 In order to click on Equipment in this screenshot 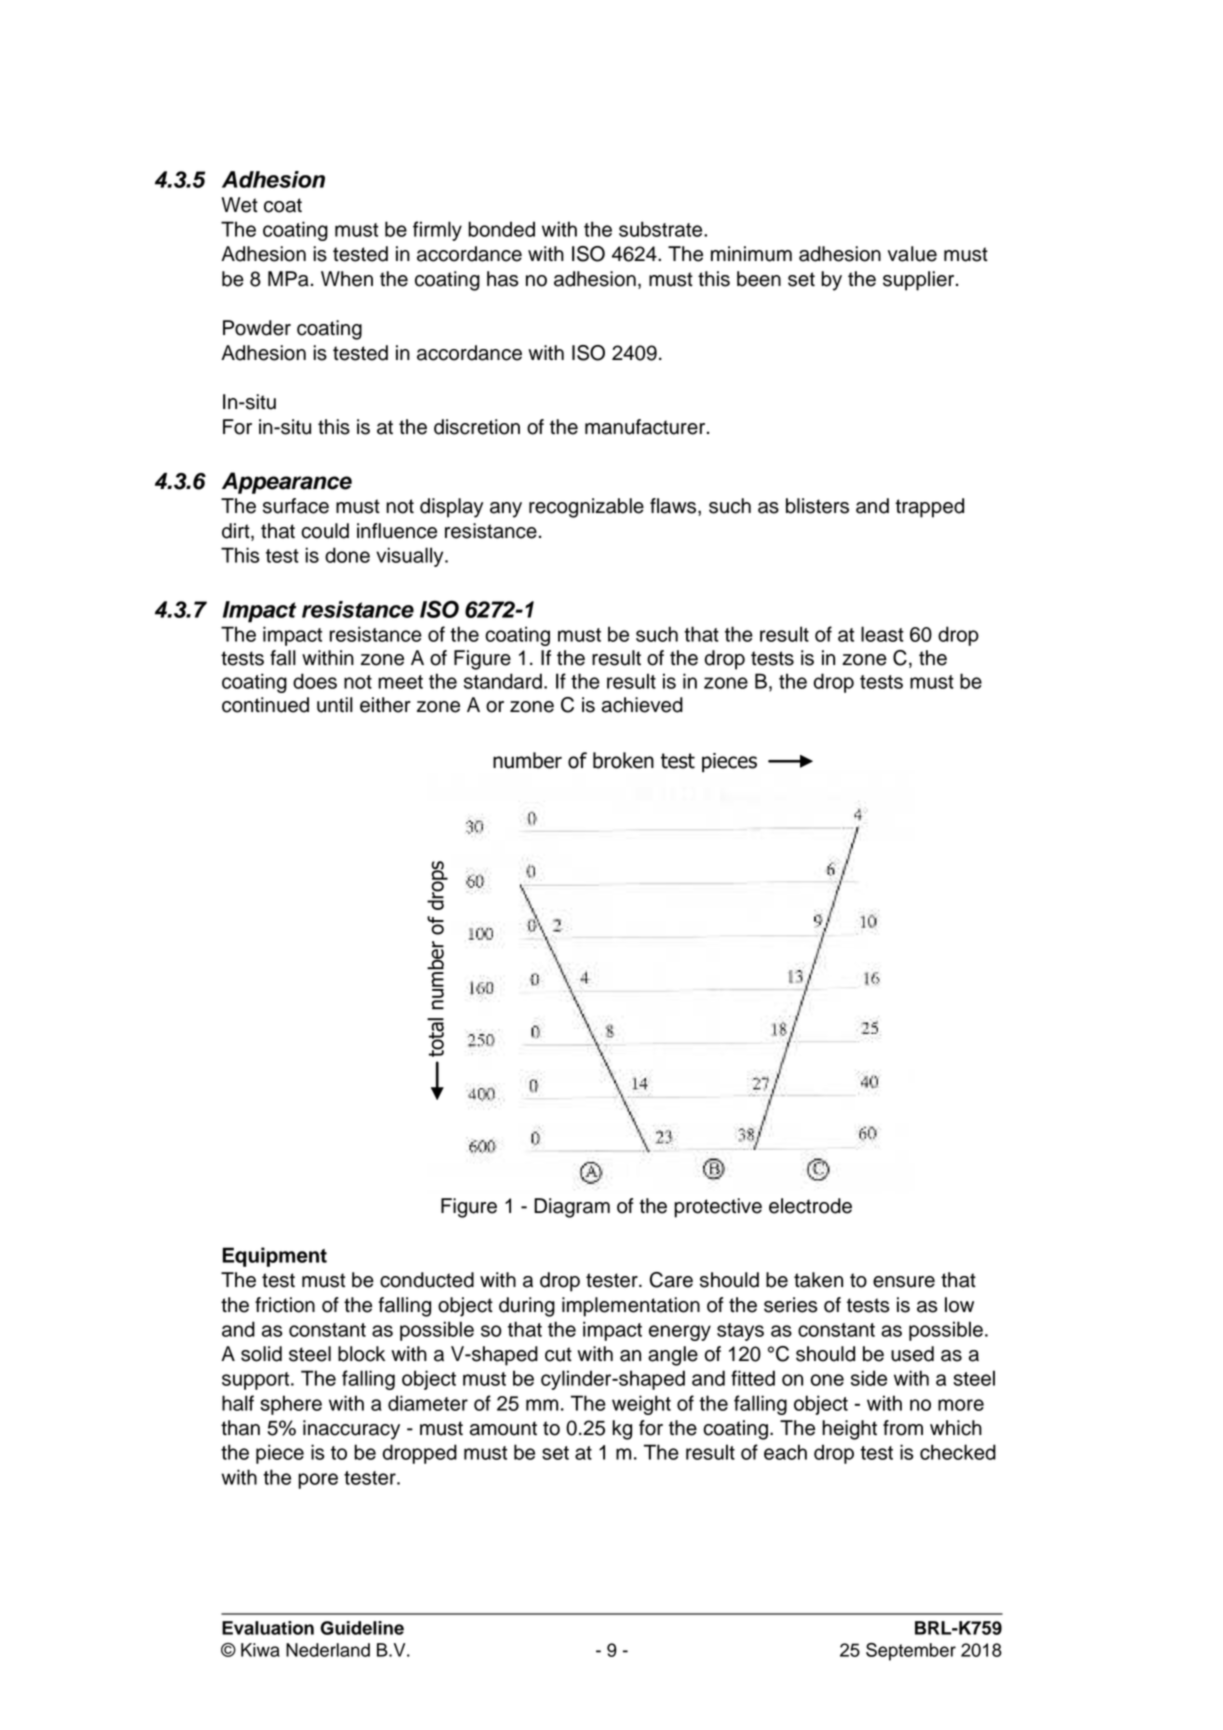, I will do `click(274, 1257)`.
